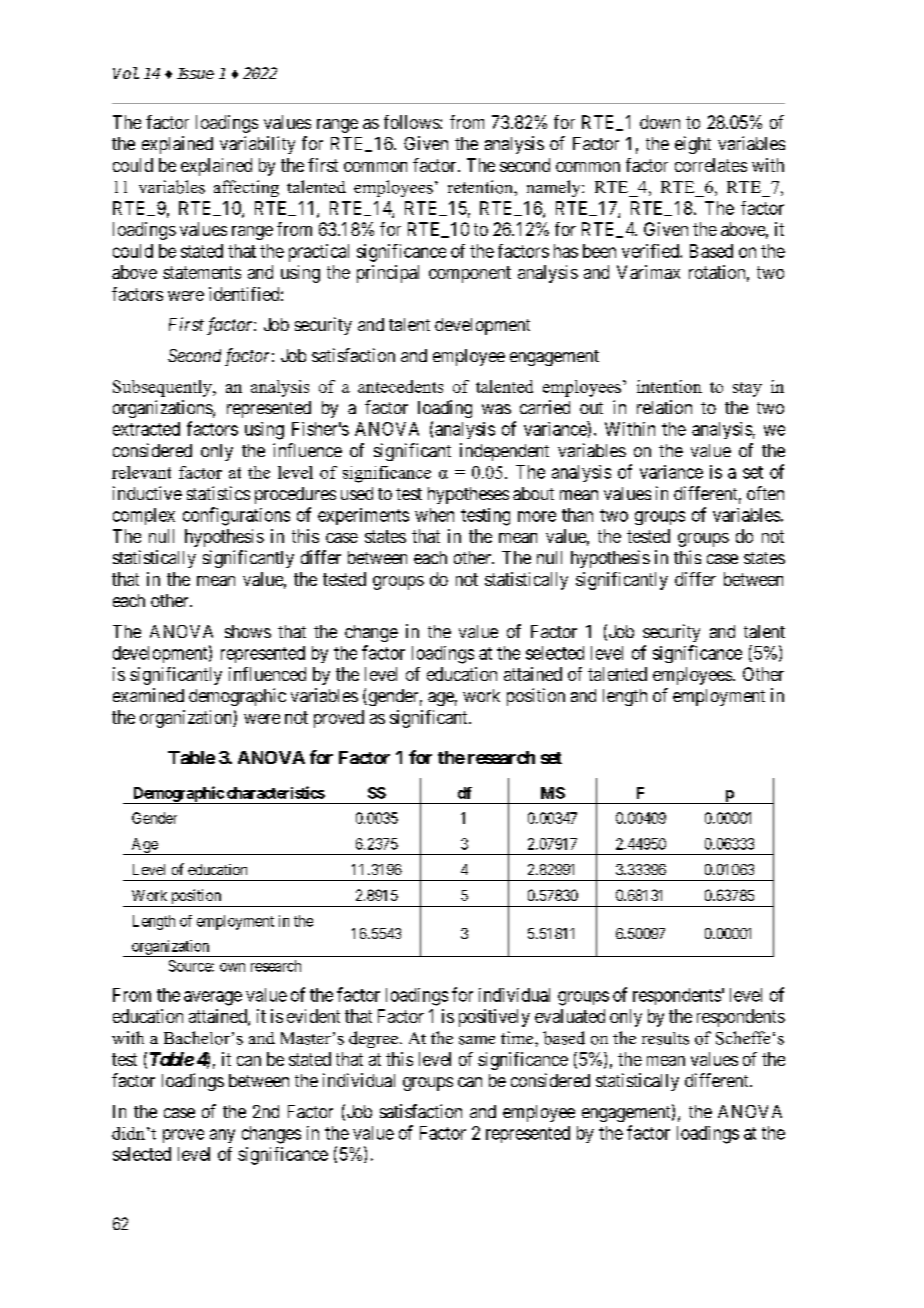 The height and width of the screenshot is (1308, 924). I want to click on results, so click(665, 1038).
